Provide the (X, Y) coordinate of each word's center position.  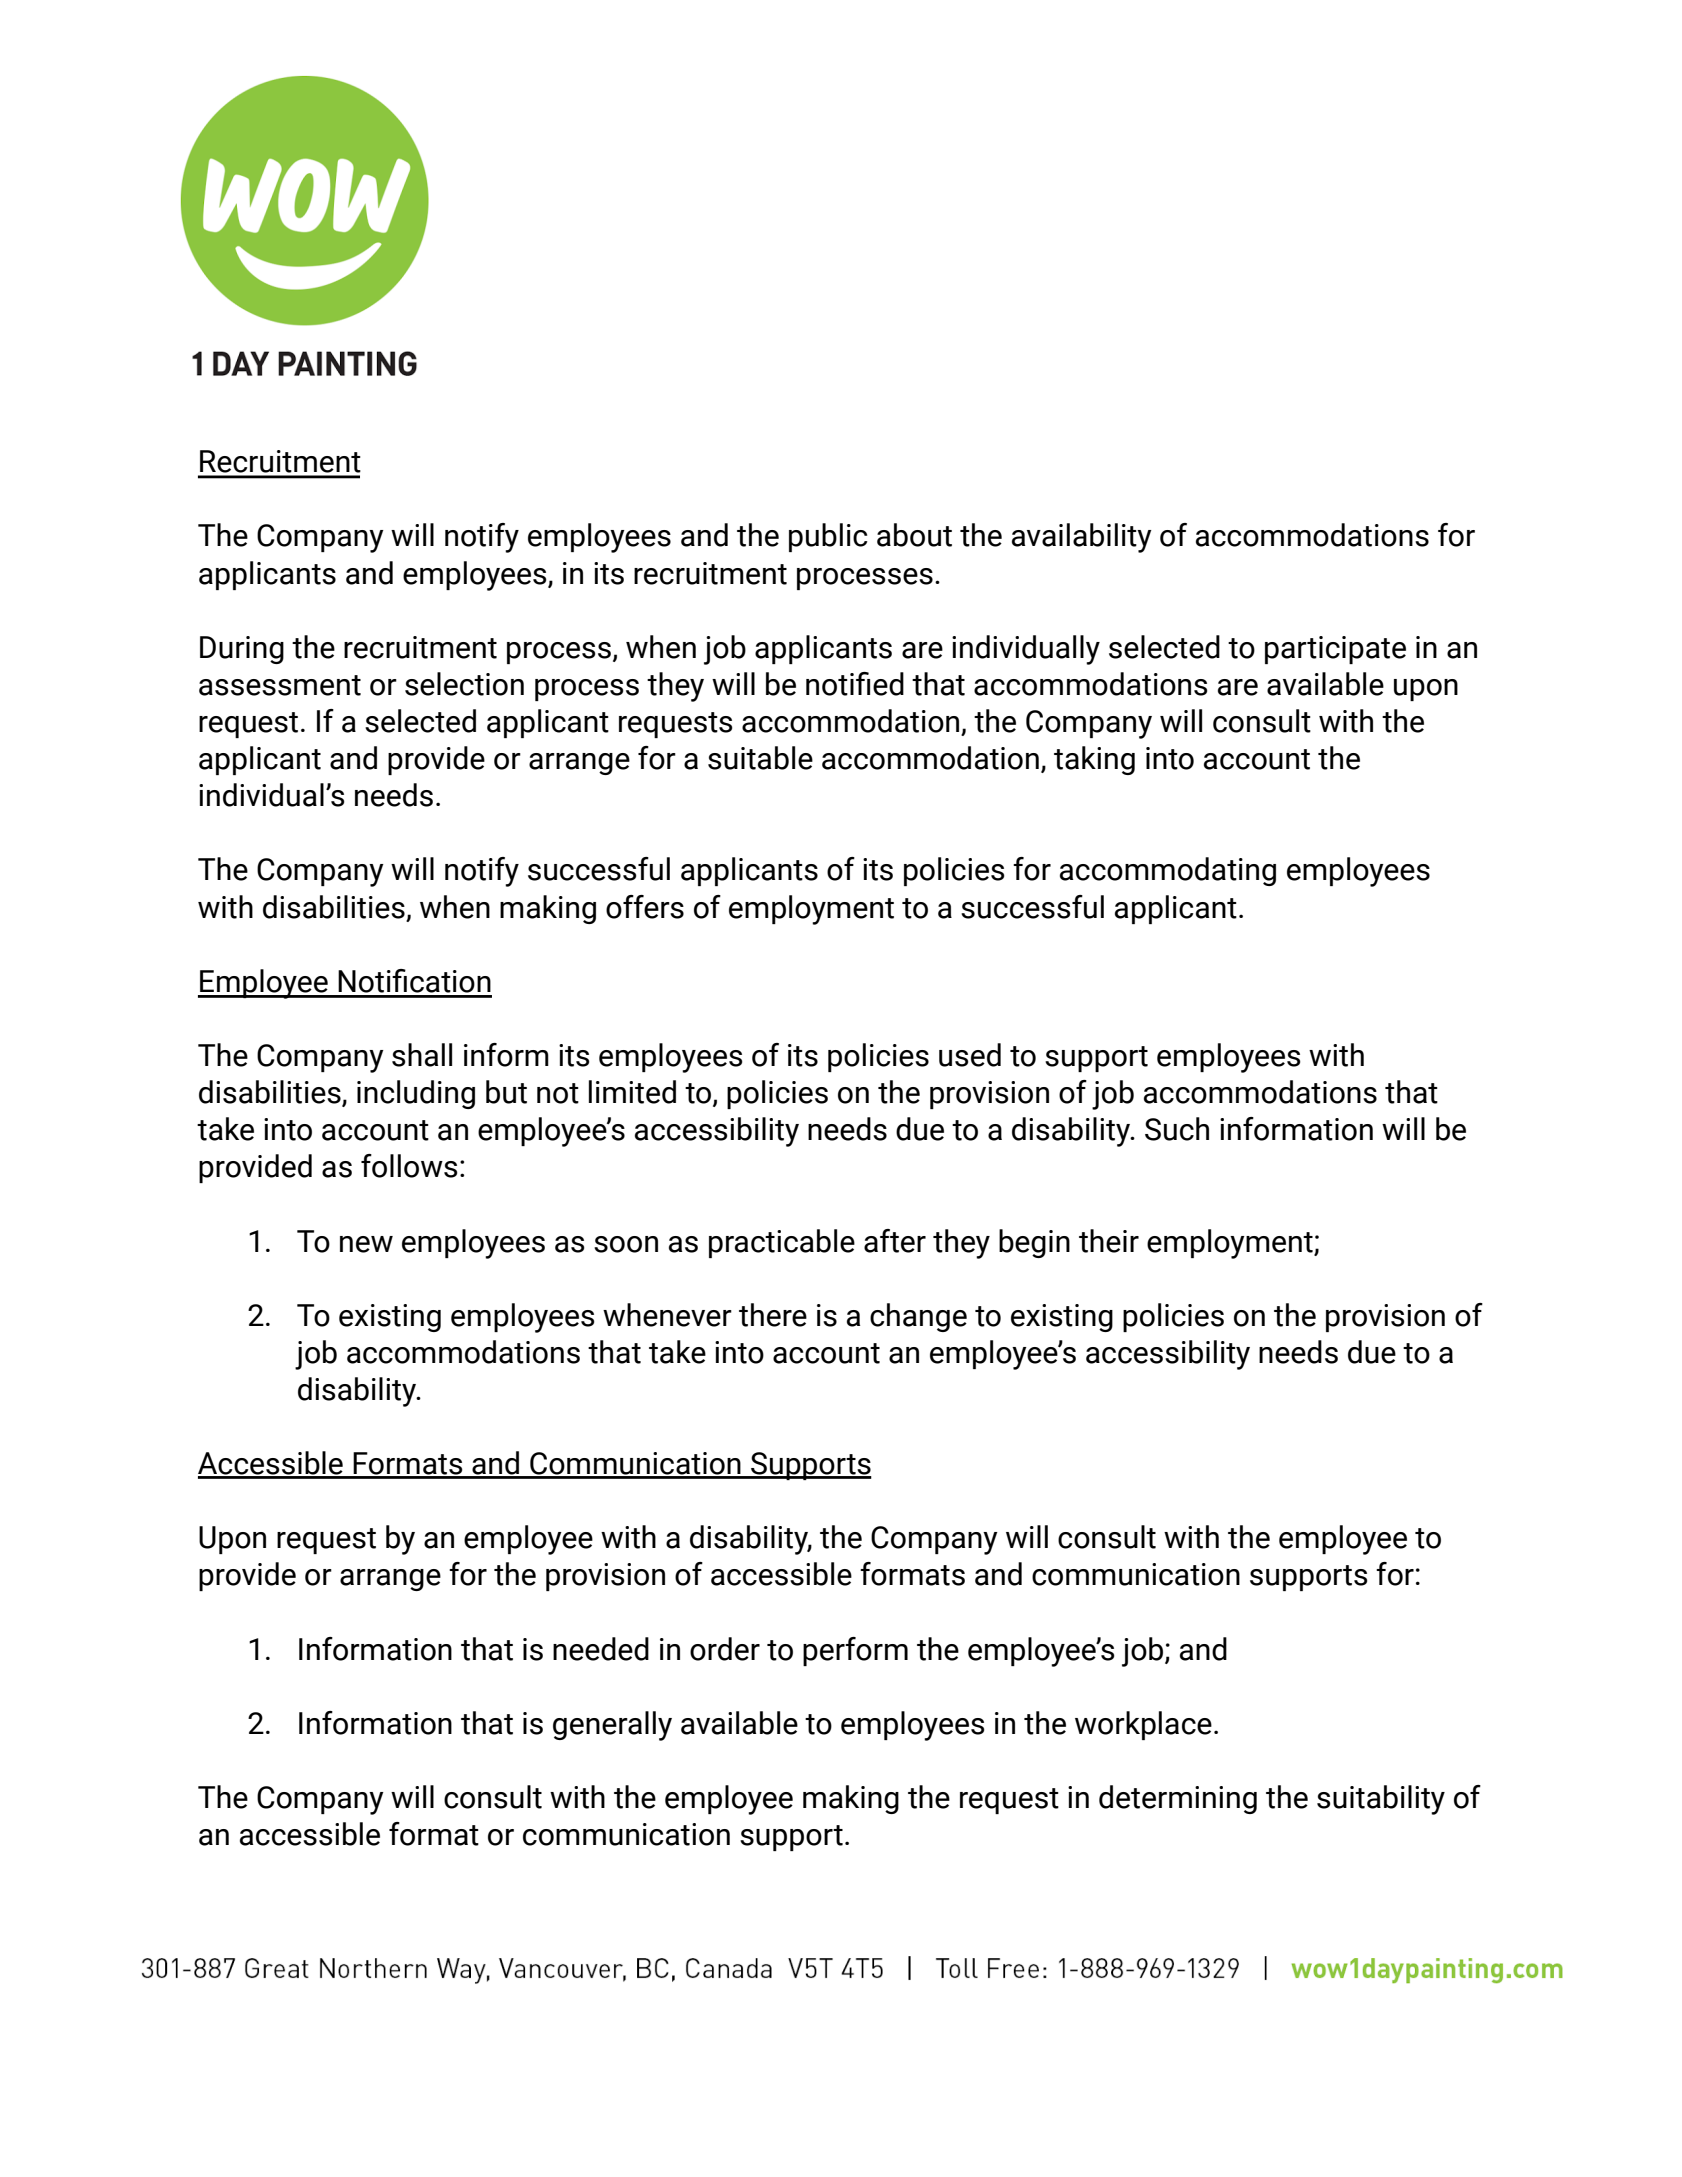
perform (855, 1651)
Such (1177, 1129)
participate (1335, 650)
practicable (782, 1243)
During (242, 650)
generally (612, 1726)
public (828, 537)
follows (409, 1166)
